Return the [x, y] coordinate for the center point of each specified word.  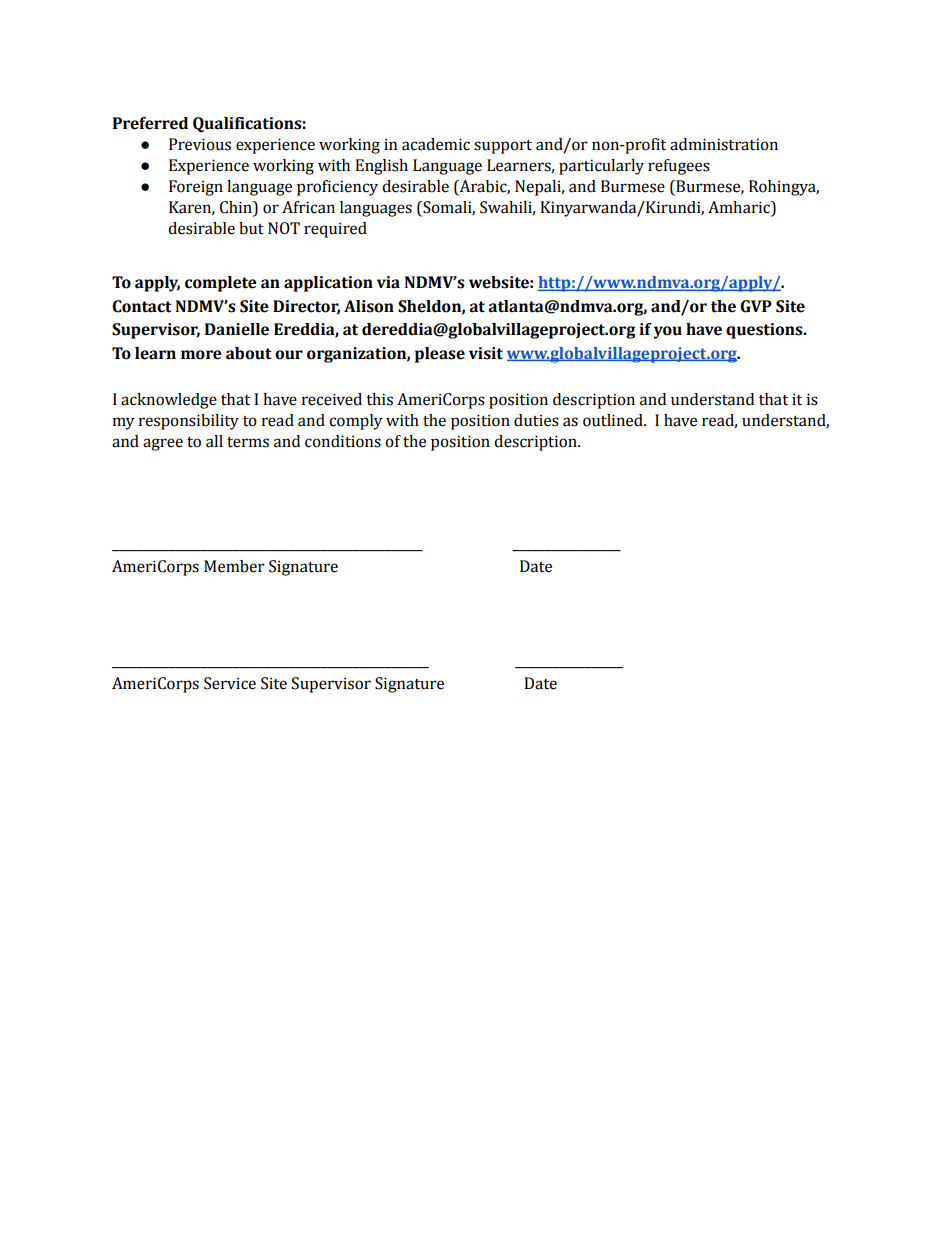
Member [234, 566]
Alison [369, 306]
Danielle [237, 329]
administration [724, 144]
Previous [200, 144]
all [214, 441]
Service [230, 683]
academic [436, 144]
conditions [343, 441]
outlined [614, 420]
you [668, 332]
